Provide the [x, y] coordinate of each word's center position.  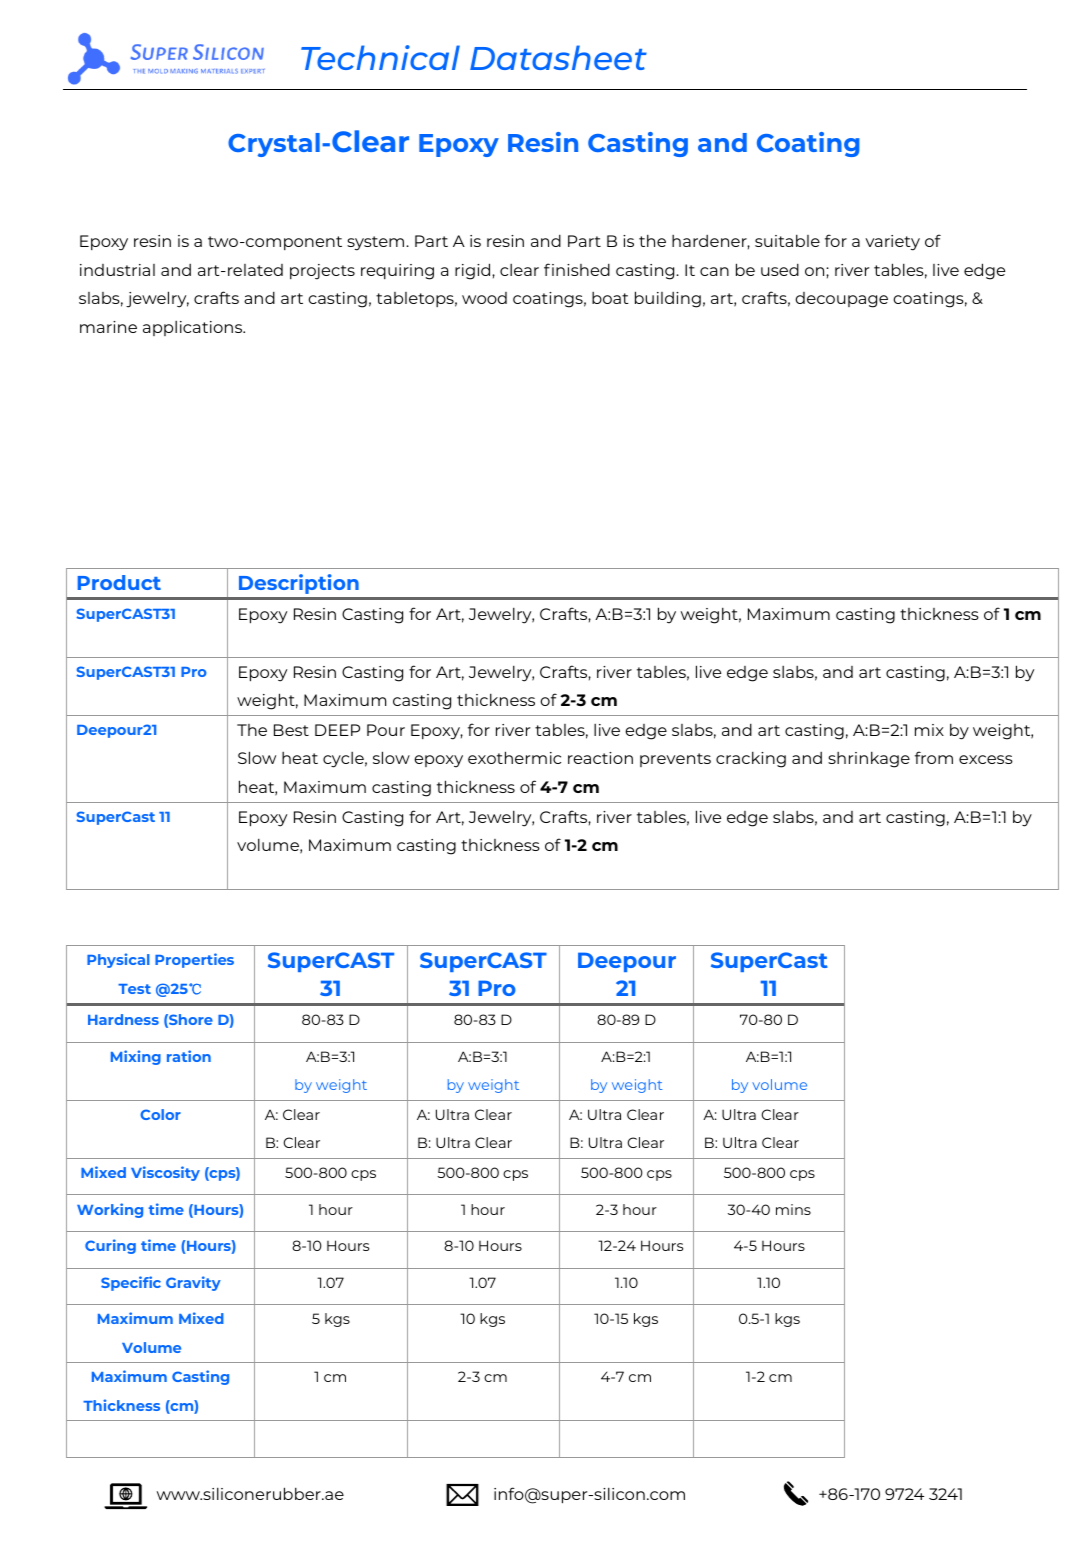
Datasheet [558, 57]
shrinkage [869, 759]
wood [484, 298]
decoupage [841, 300]
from [934, 757]
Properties [194, 960]
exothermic [514, 757]
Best [291, 730]
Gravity [193, 1283]
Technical [380, 57]
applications [194, 328]
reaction [600, 758]
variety [892, 243]
